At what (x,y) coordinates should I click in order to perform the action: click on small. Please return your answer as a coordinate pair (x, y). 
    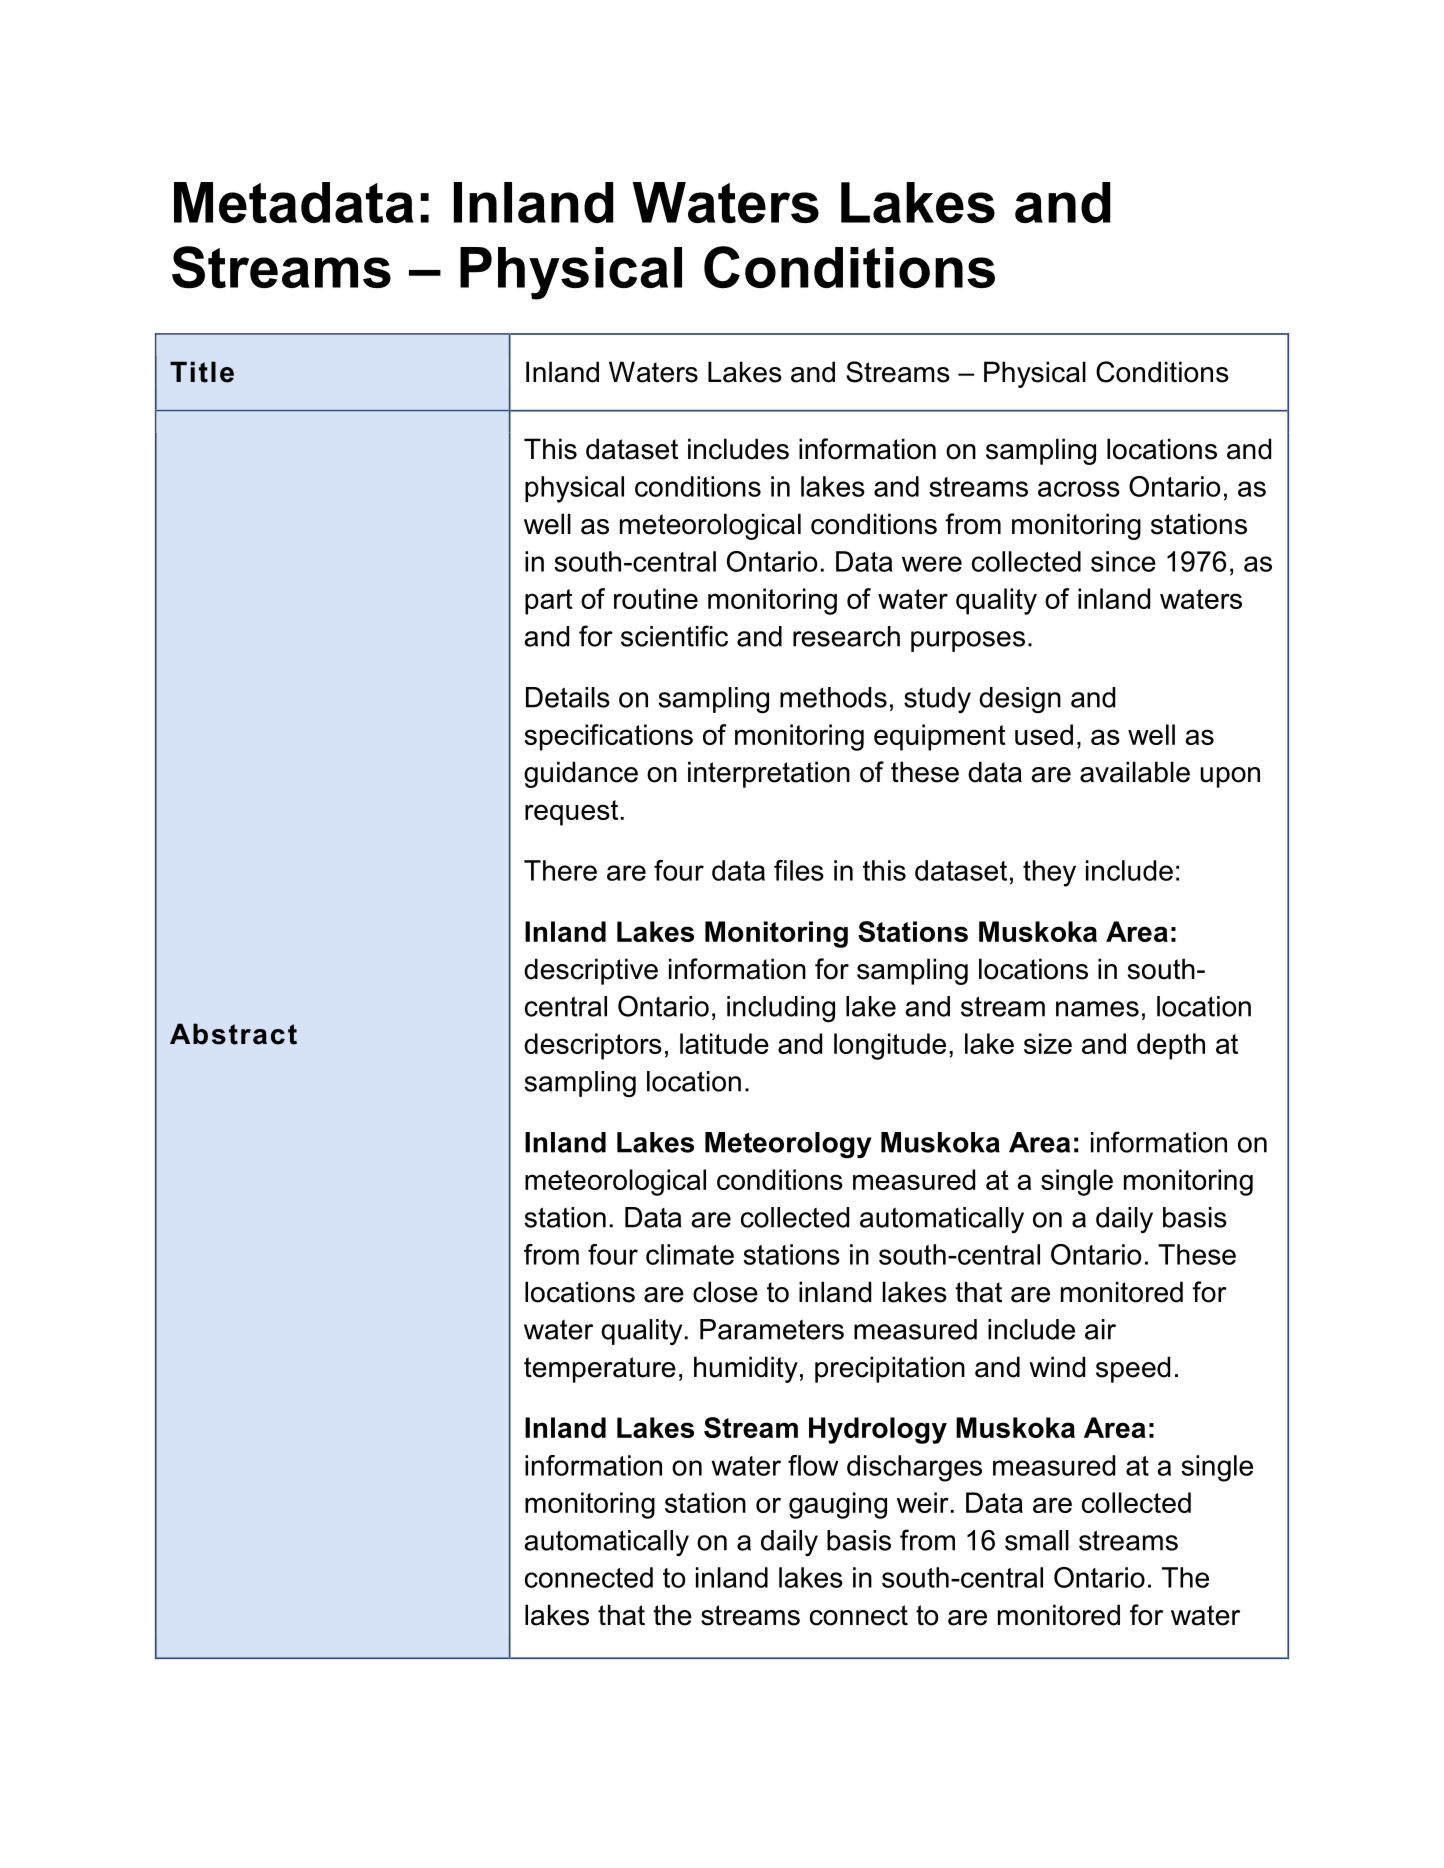
    Looking at the image, I should click on (1037, 1540).
